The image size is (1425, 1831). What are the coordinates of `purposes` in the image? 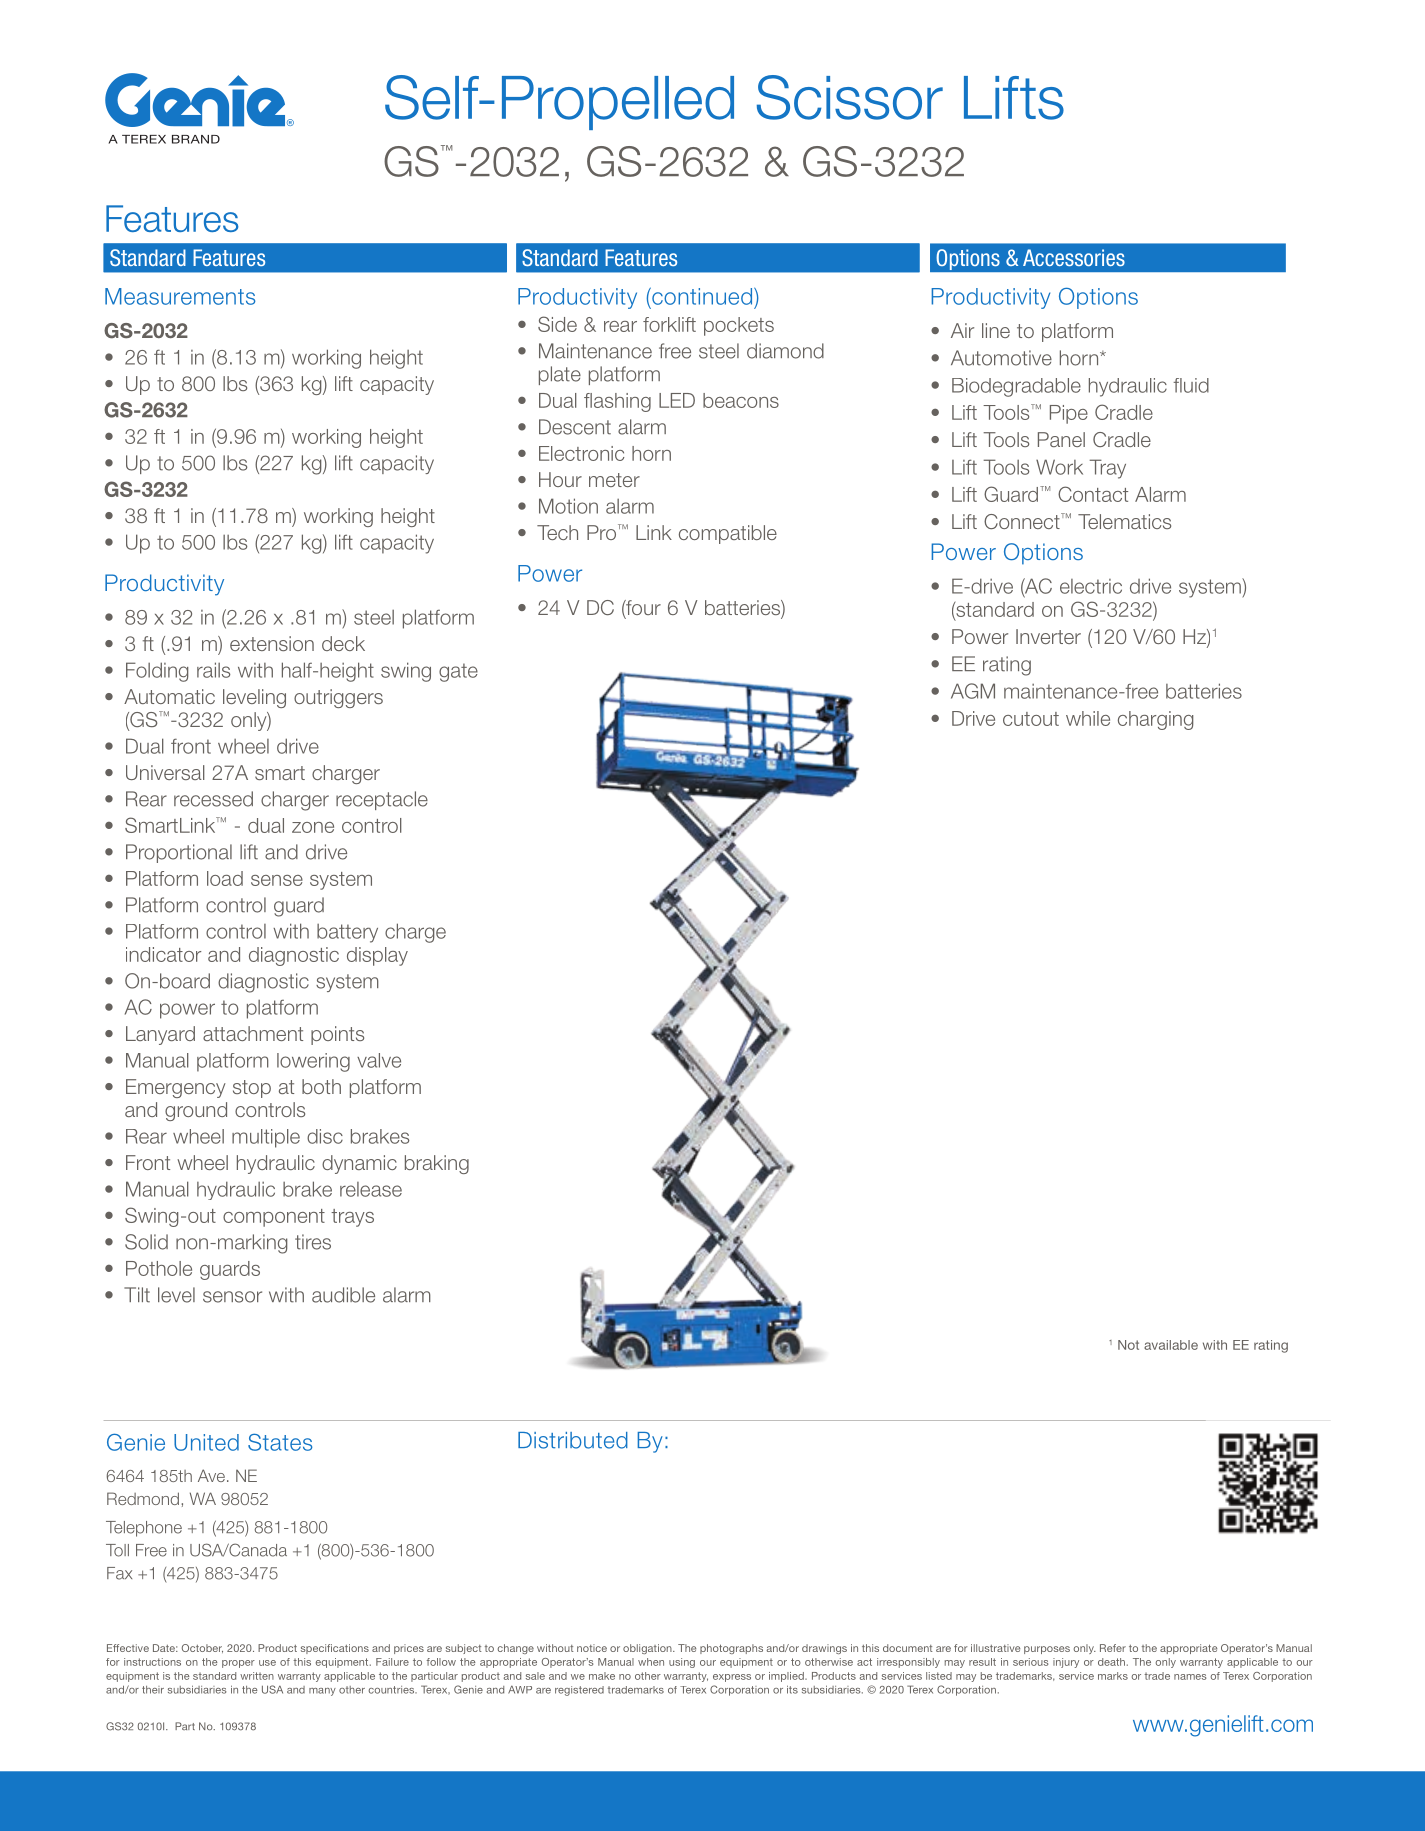 It's located at (1047, 1650).
